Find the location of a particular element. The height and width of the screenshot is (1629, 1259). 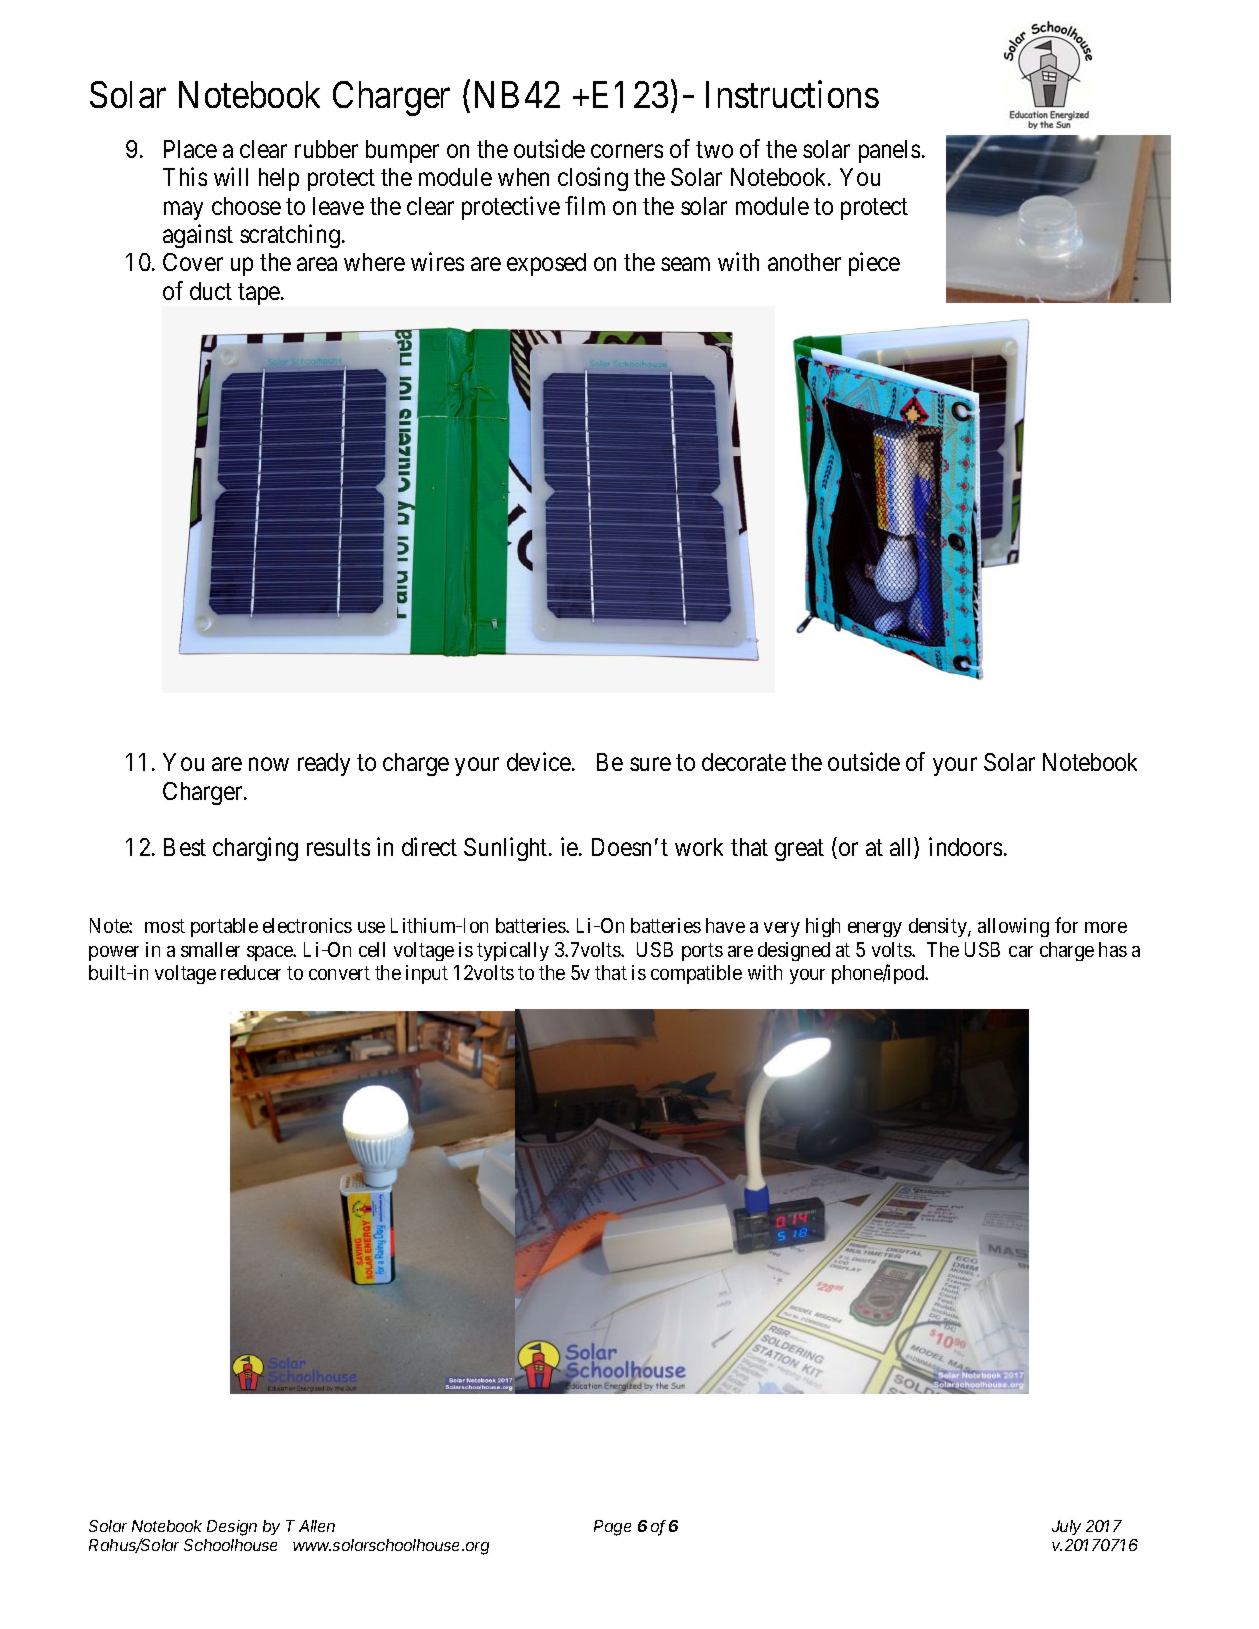

compatible is located at coordinates (696, 974).
